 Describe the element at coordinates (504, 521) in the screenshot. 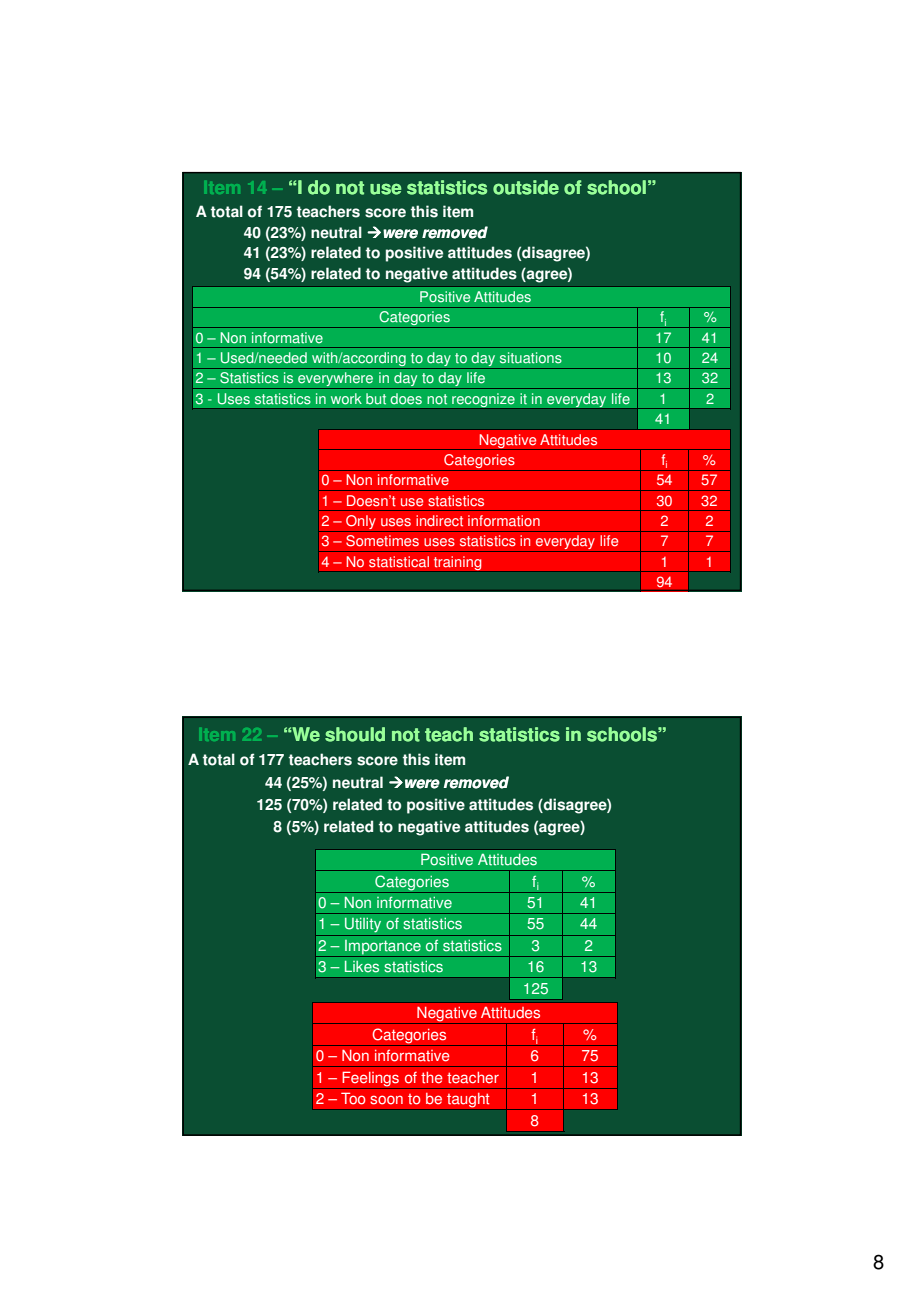

I see `information` at that location.
